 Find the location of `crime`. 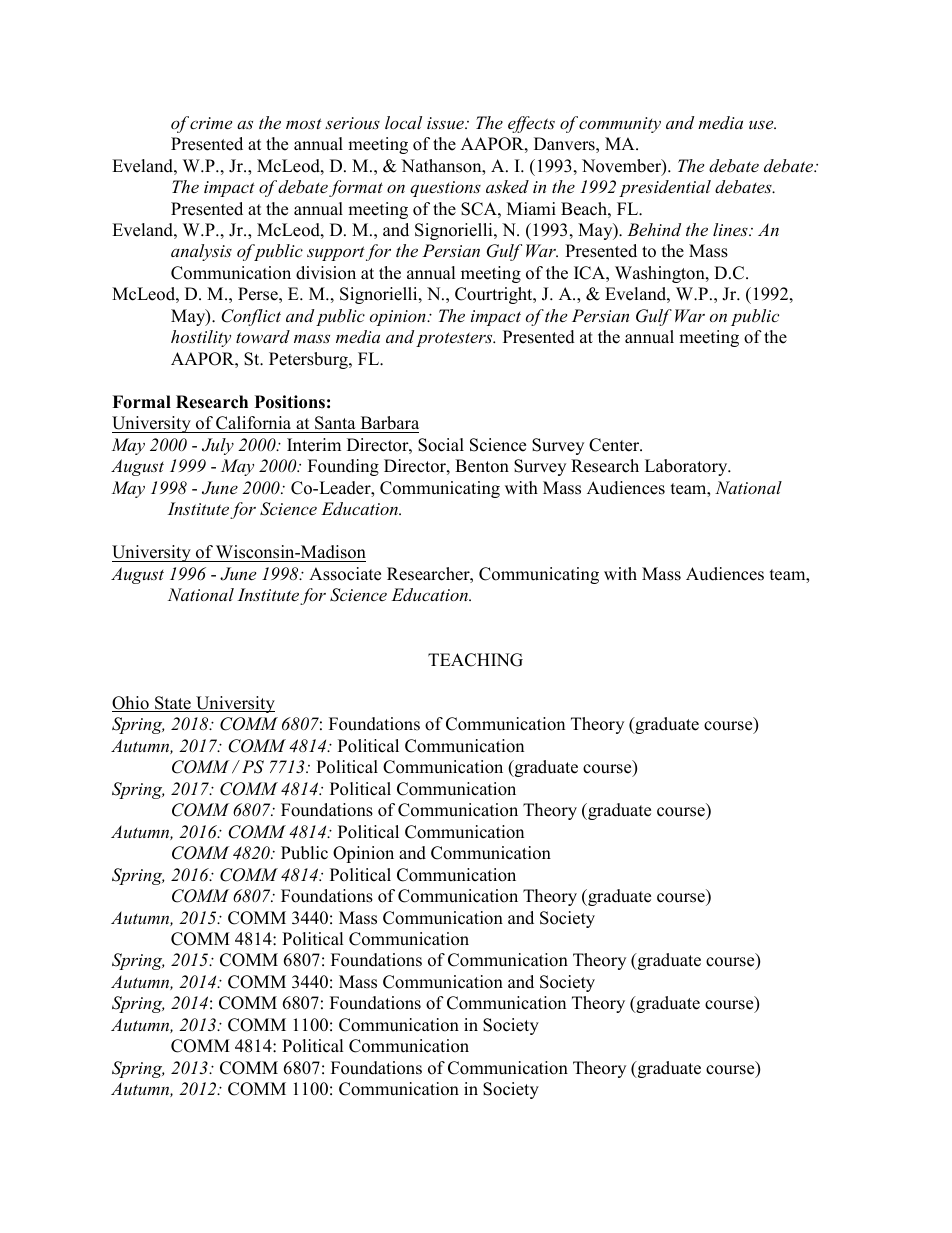

crime is located at coordinates (211, 123).
